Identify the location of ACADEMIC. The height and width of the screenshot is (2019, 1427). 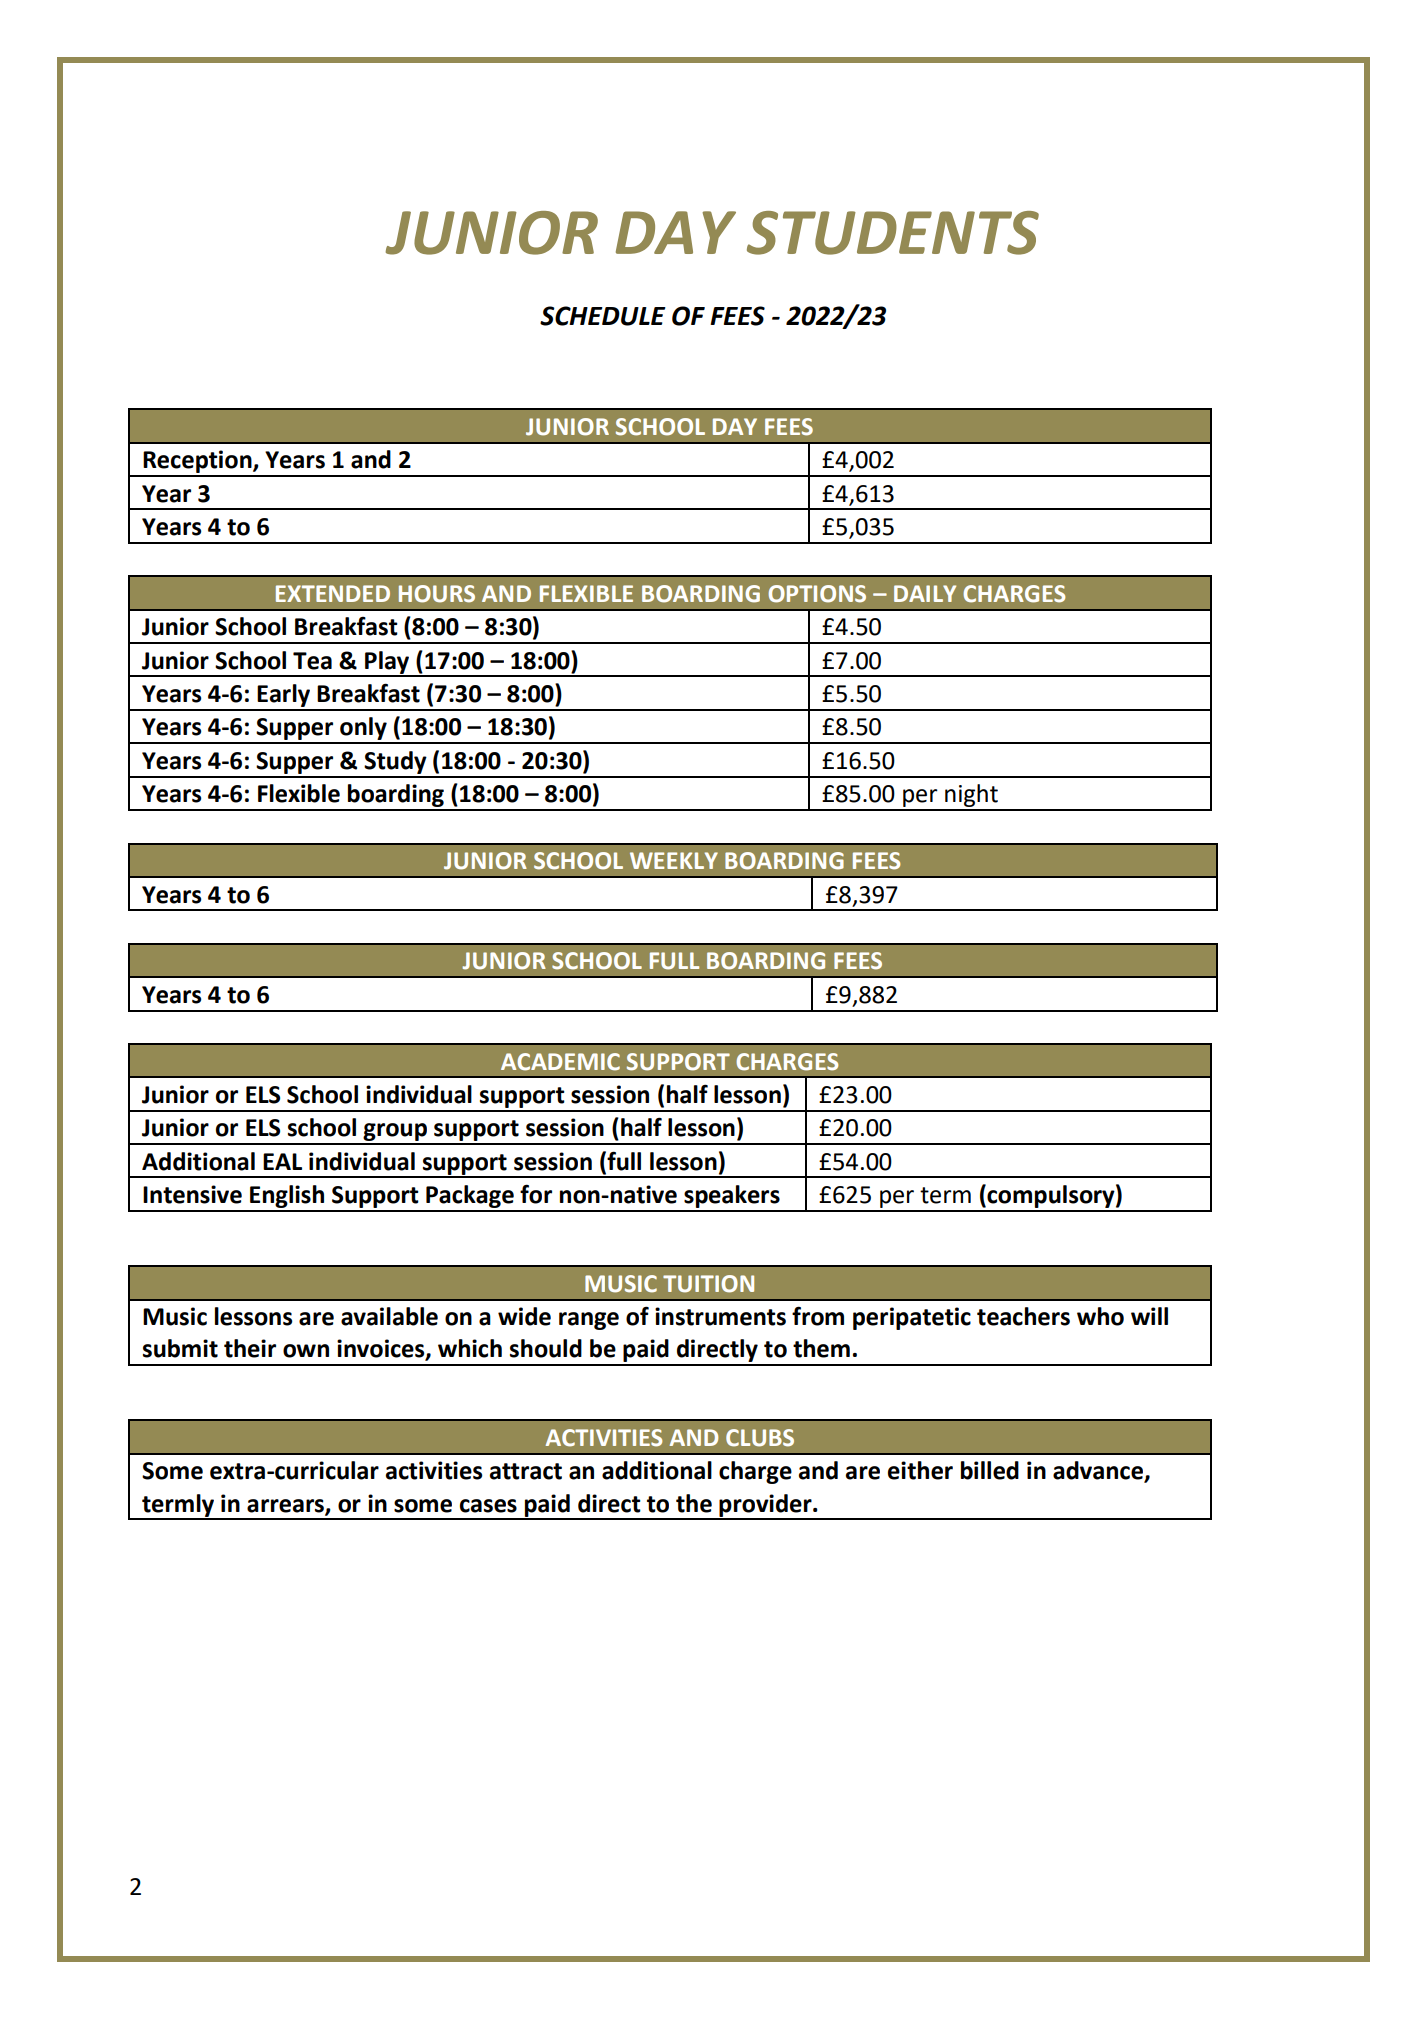
(560, 1062).
